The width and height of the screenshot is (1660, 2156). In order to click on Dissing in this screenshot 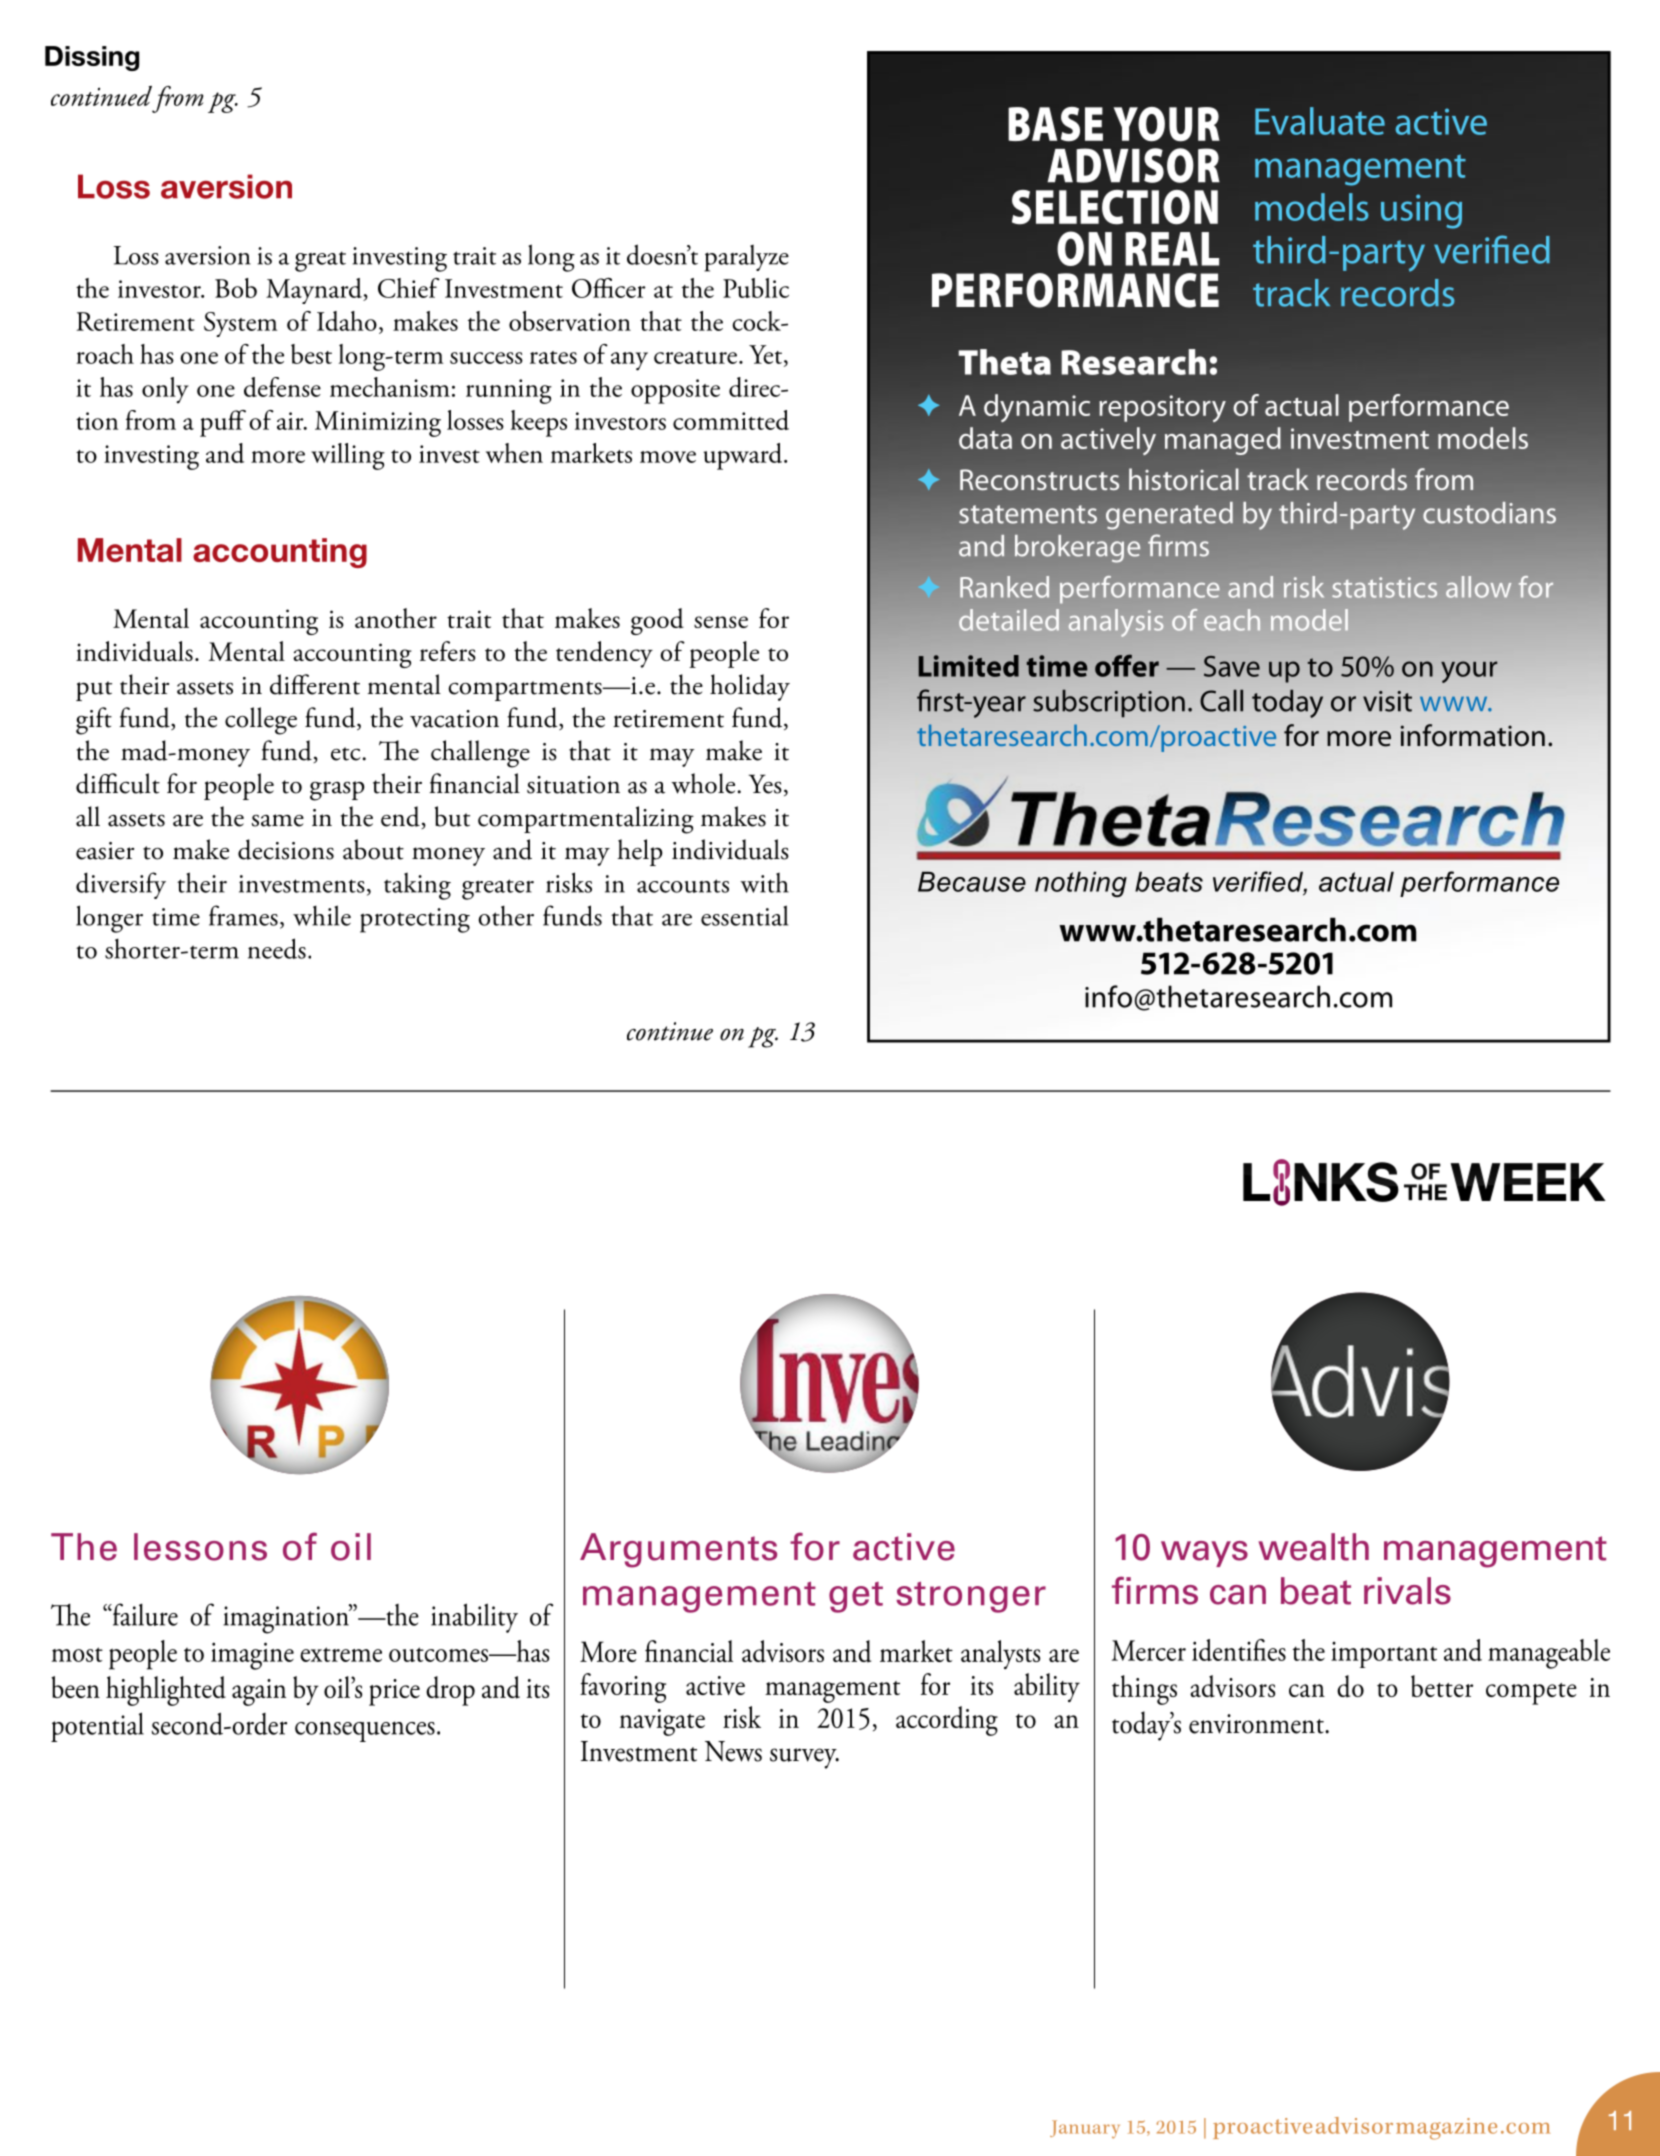, I will do `click(92, 58)`.
